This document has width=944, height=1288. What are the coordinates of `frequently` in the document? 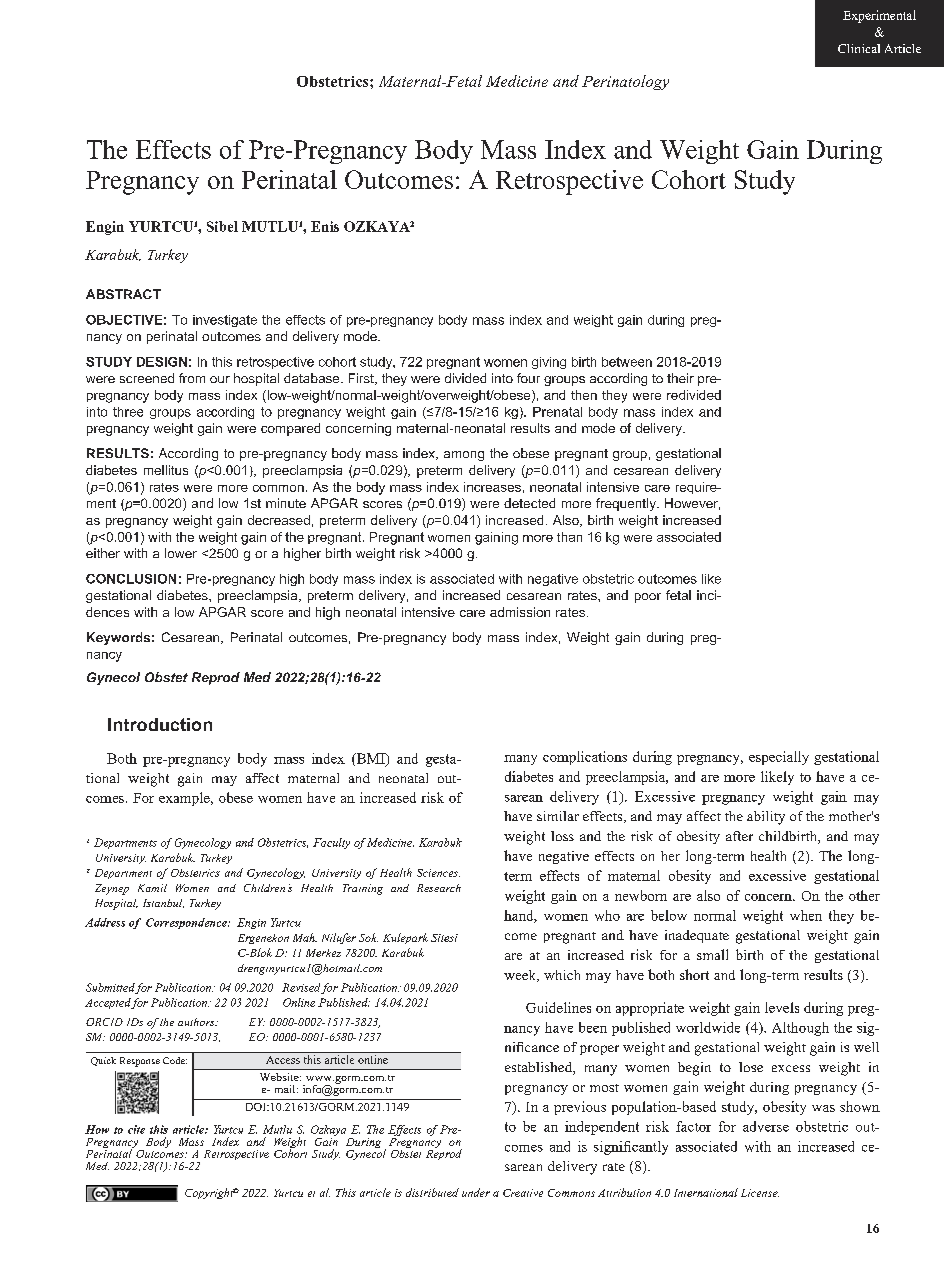 It's located at (627, 504).
